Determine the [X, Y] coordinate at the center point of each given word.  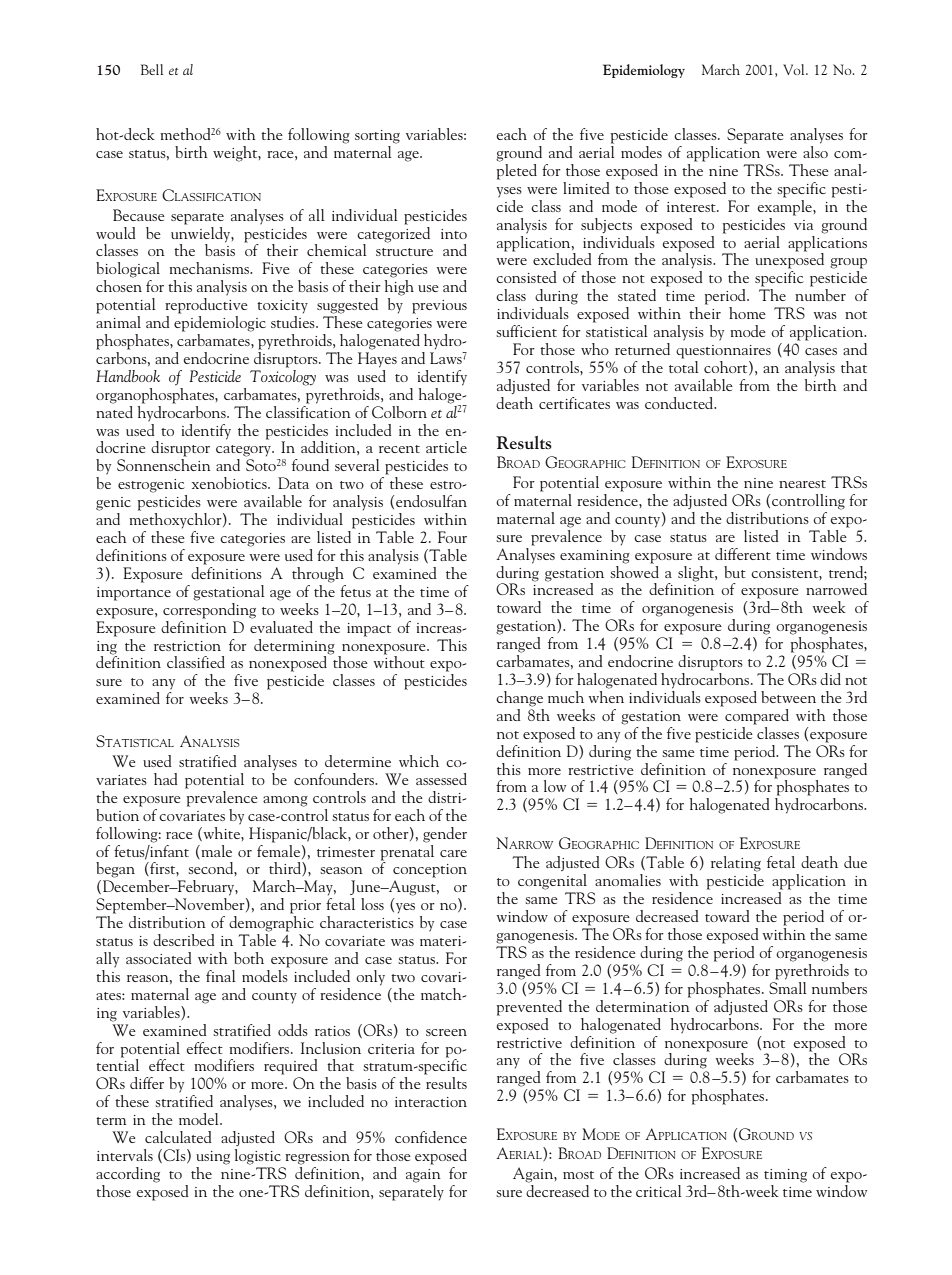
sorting [377, 137]
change [519, 699]
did [830, 679]
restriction [187, 646]
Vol [795, 69]
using [213, 1158]
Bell [152, 69]
